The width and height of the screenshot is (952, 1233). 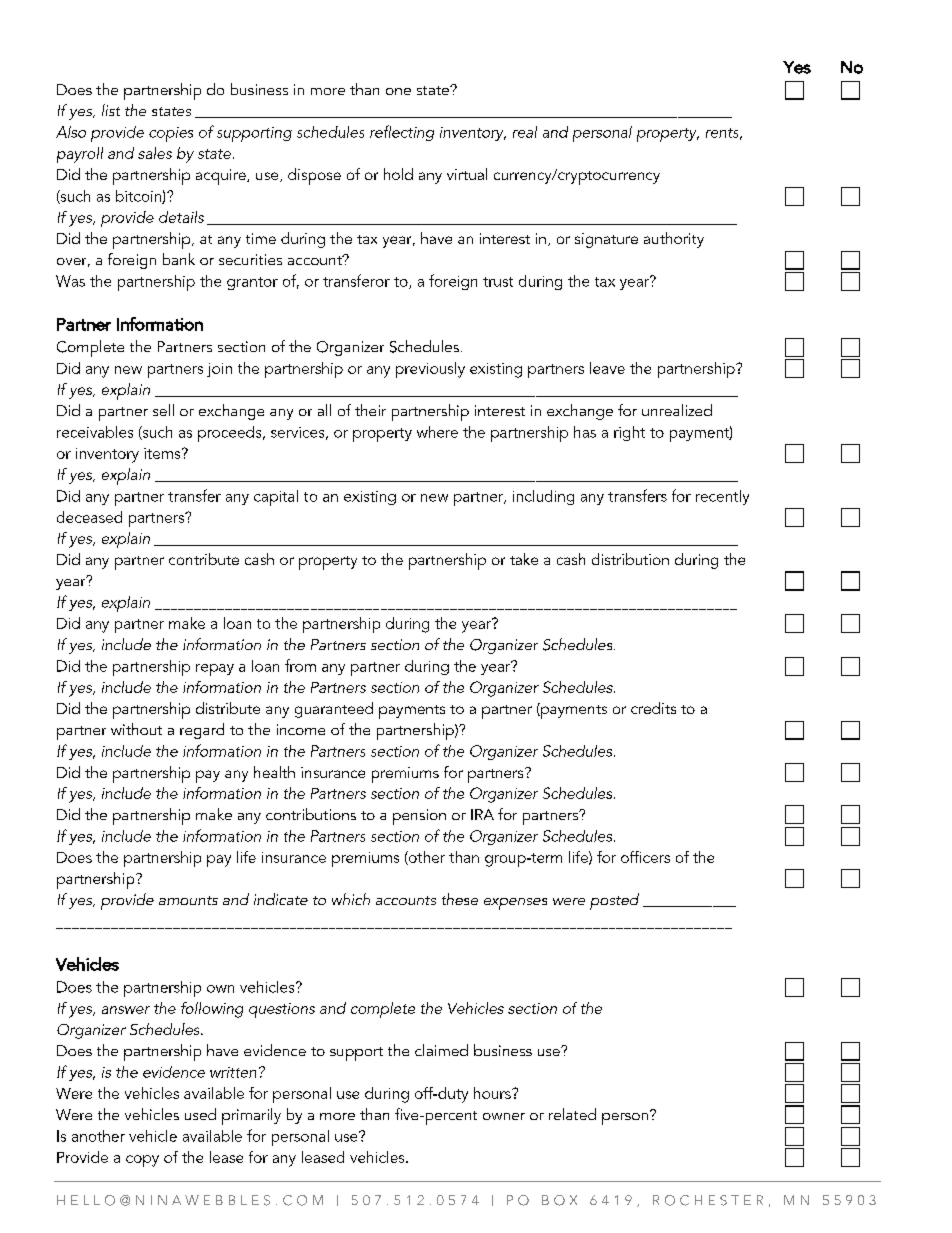 I want to click on guaranteed, so click(x=334, y=710).
